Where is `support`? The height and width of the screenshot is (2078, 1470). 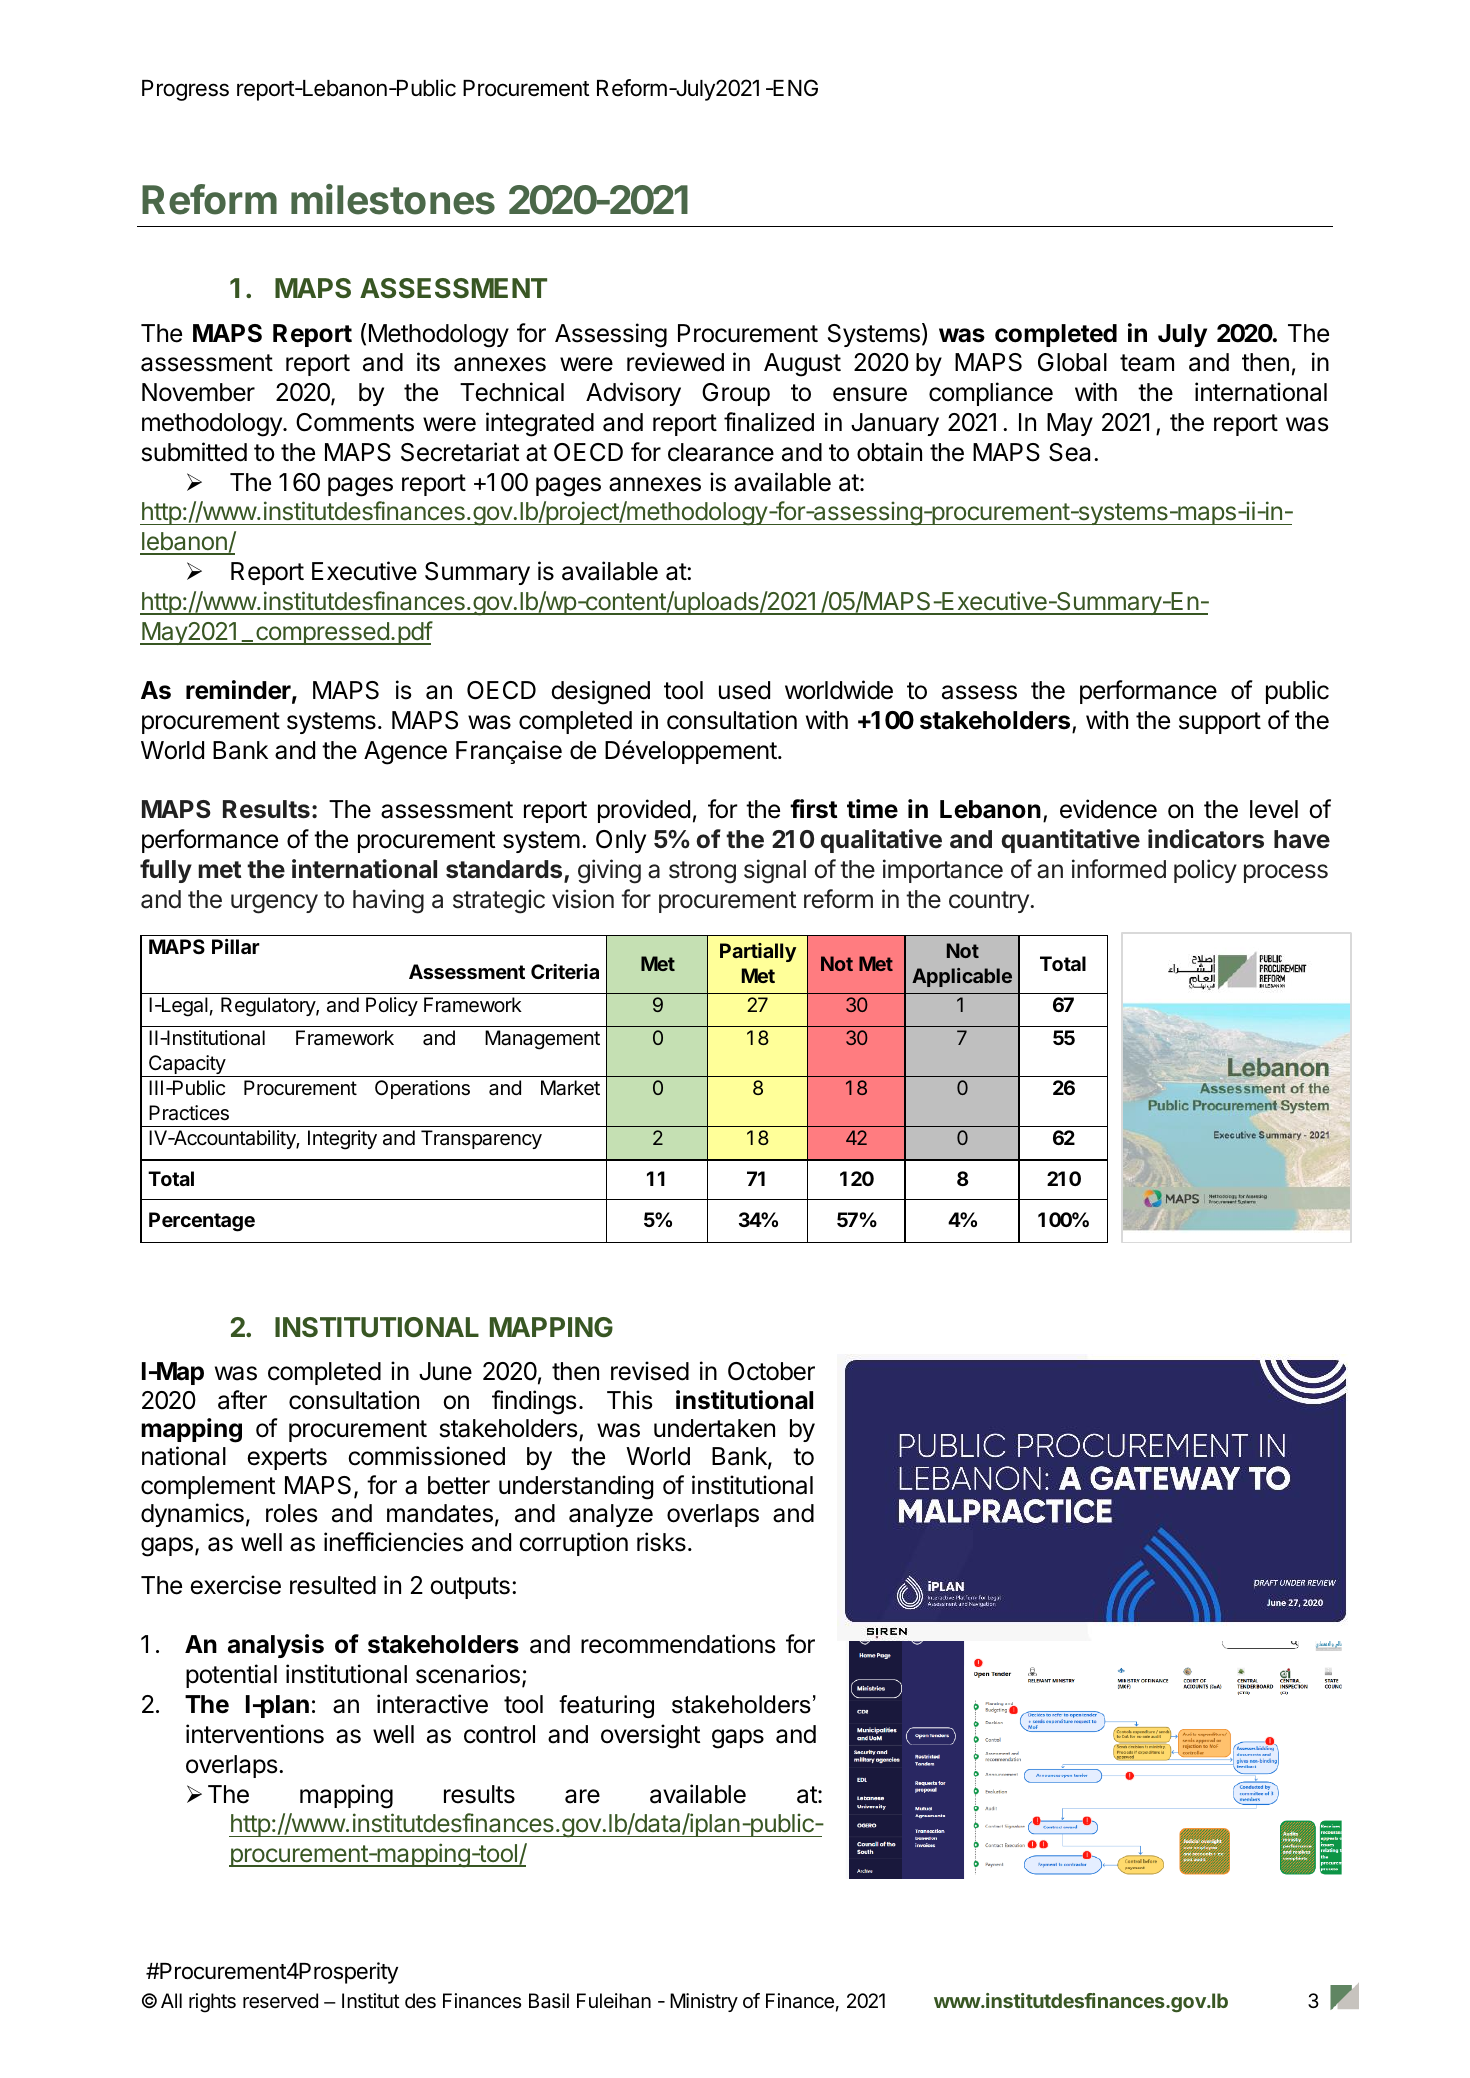
support is located at coordinates (1220, 723).
